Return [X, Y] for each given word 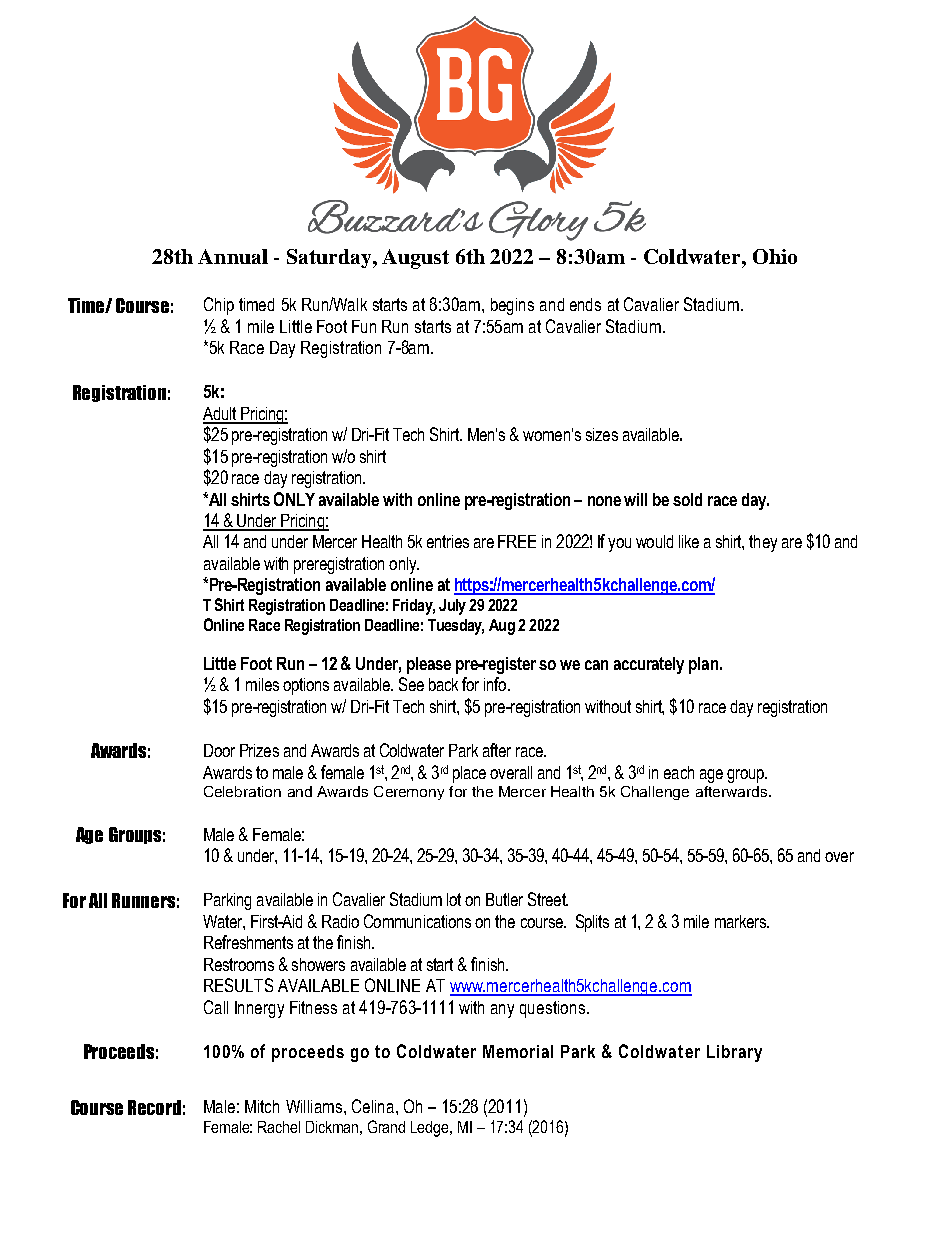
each [679, 772]
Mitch [262, 1106]
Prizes [259, 750]
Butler [504, 899]
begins [512, 306]
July [452, 607]
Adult [221, 415]
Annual [233, 256]
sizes [602, 434]
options [306, 686]
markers [741, 921]
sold [687, 499]
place [469, 774]
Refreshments [248, 942]
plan [703, 665]
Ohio [775, 256]
